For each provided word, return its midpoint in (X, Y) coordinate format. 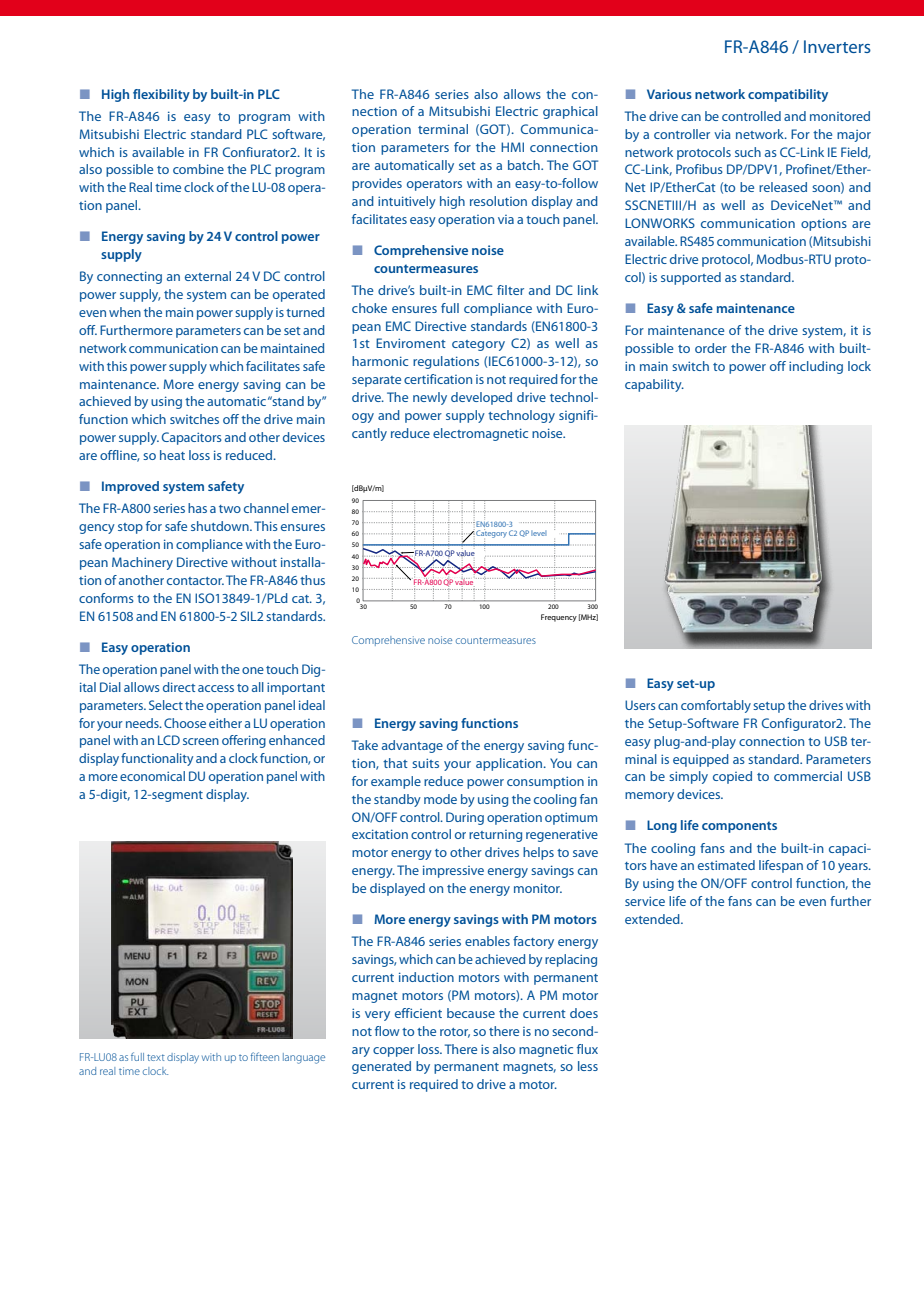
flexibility (161, 95)
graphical (570, 112)
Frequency (559, 618)
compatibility (788, 95)
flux (587, 1049)
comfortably (716, 706)
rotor (455, 1033)
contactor (195, 581)
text (156, 1057)
